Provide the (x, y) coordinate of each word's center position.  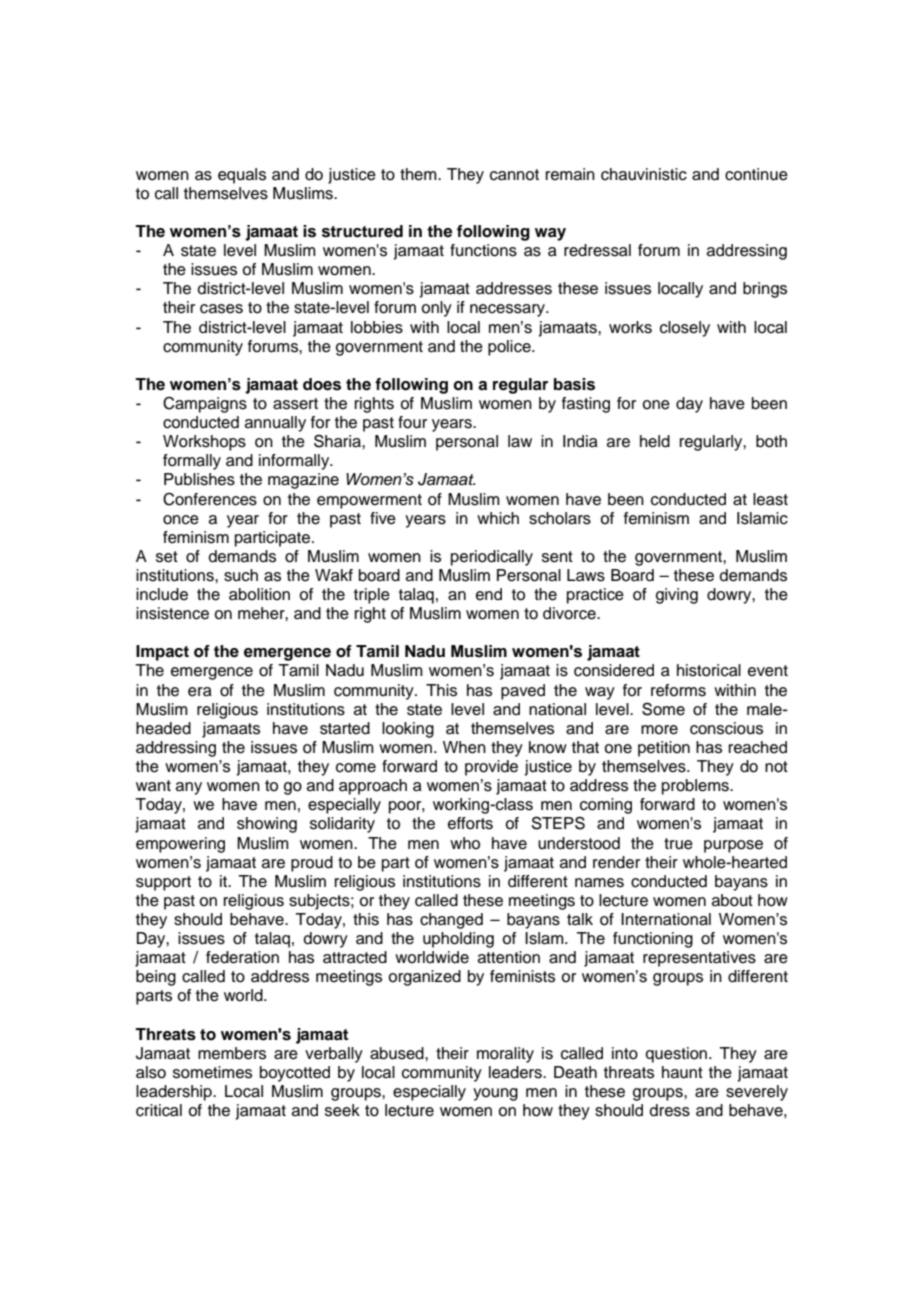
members (232, 1053)
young (495, 1094)
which (498, 518)
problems (696, 787)
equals (242, 176)
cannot (514, 175)
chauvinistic (644, 174)
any (189, 788)
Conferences (210, 499)
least (770, 499)
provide (491, 768)
